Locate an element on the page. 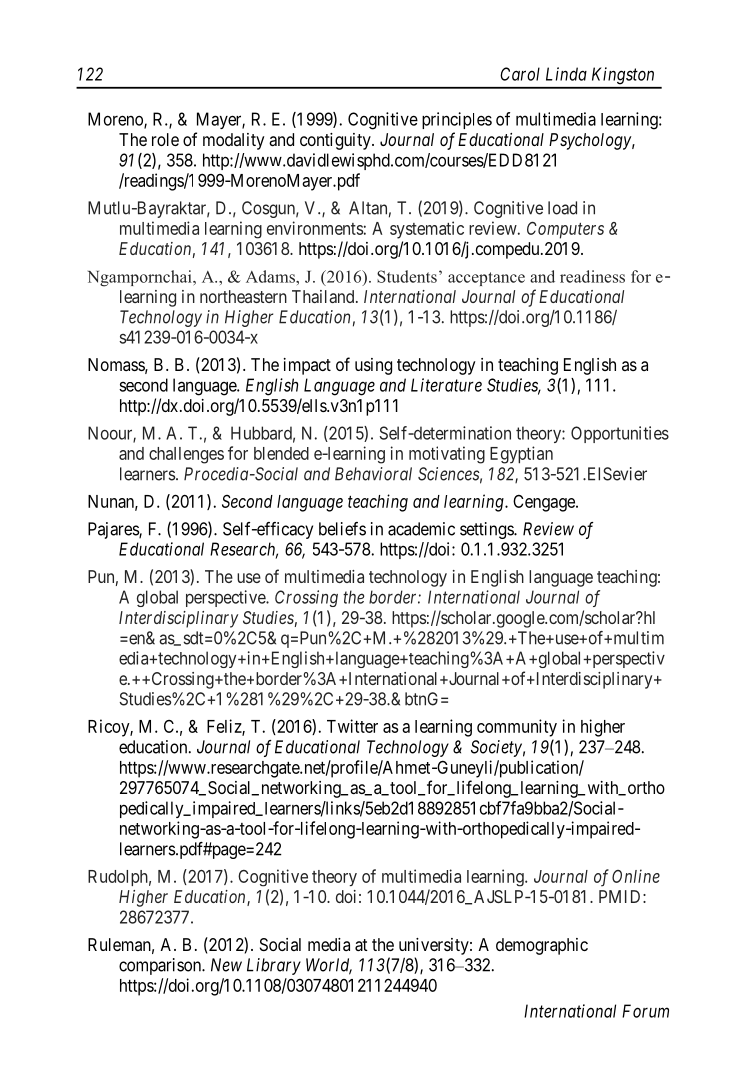 Image resolution: width=734 pixels, height=1085 pixels. challenges is located at coordinates (186, 455).
